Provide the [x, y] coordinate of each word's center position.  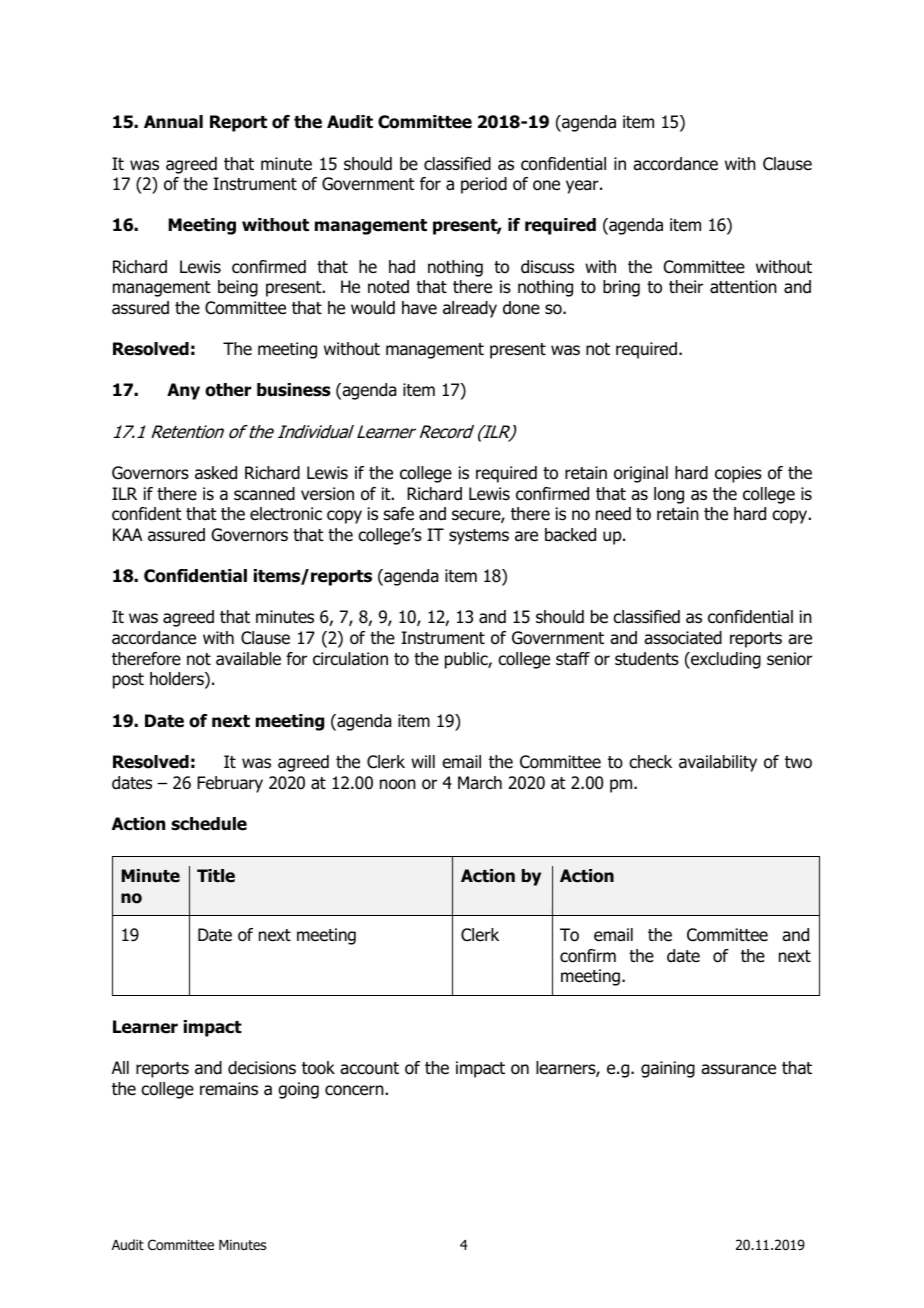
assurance [738, 1069]
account [369, 1068]
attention [743, 287]
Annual [173, 122]
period [484, 185]
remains [229, 1089]
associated [683, 638]
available [248, 659]
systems [479, 537]
